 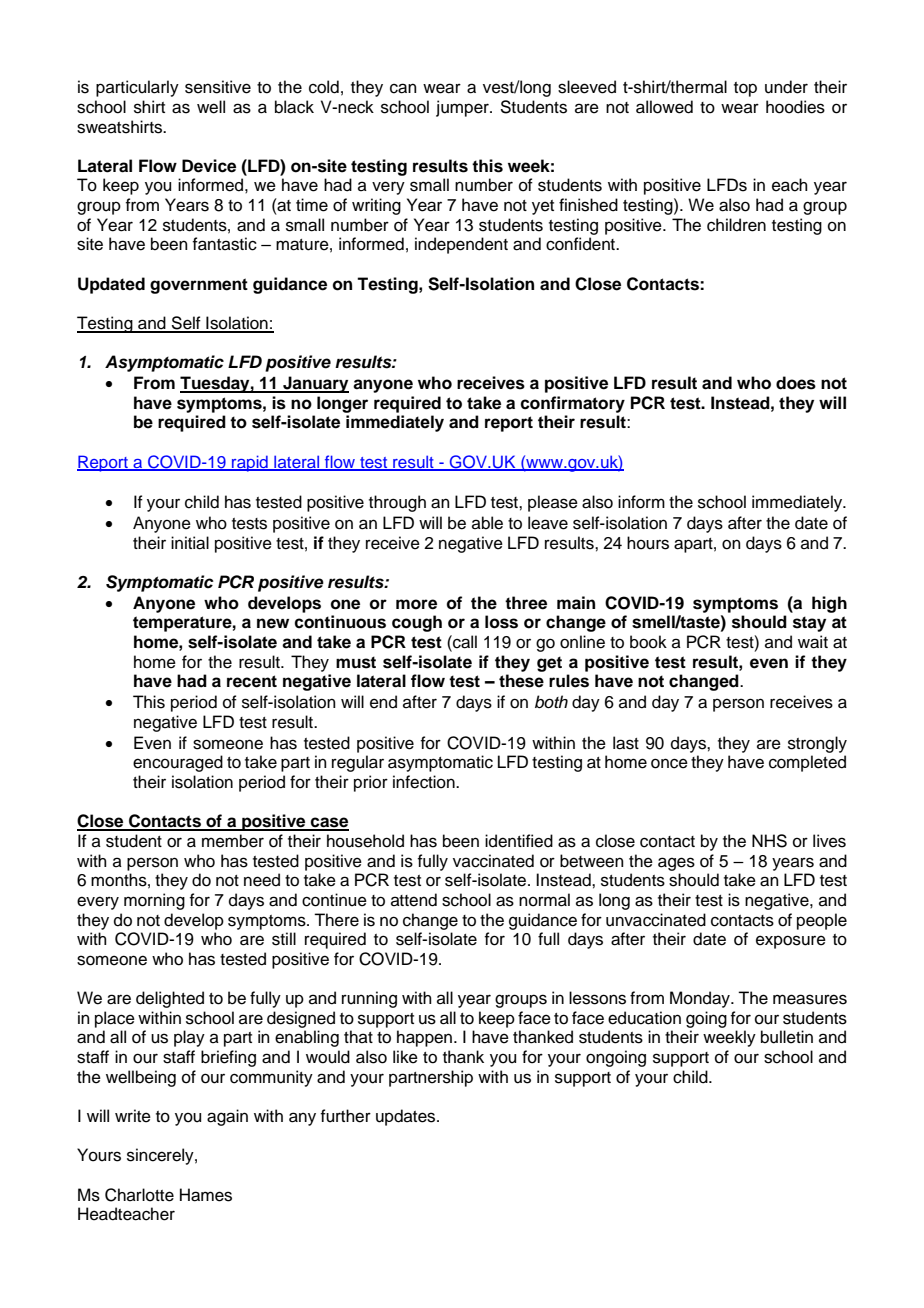 I want to click on further, so click(x=345, y=1116).
